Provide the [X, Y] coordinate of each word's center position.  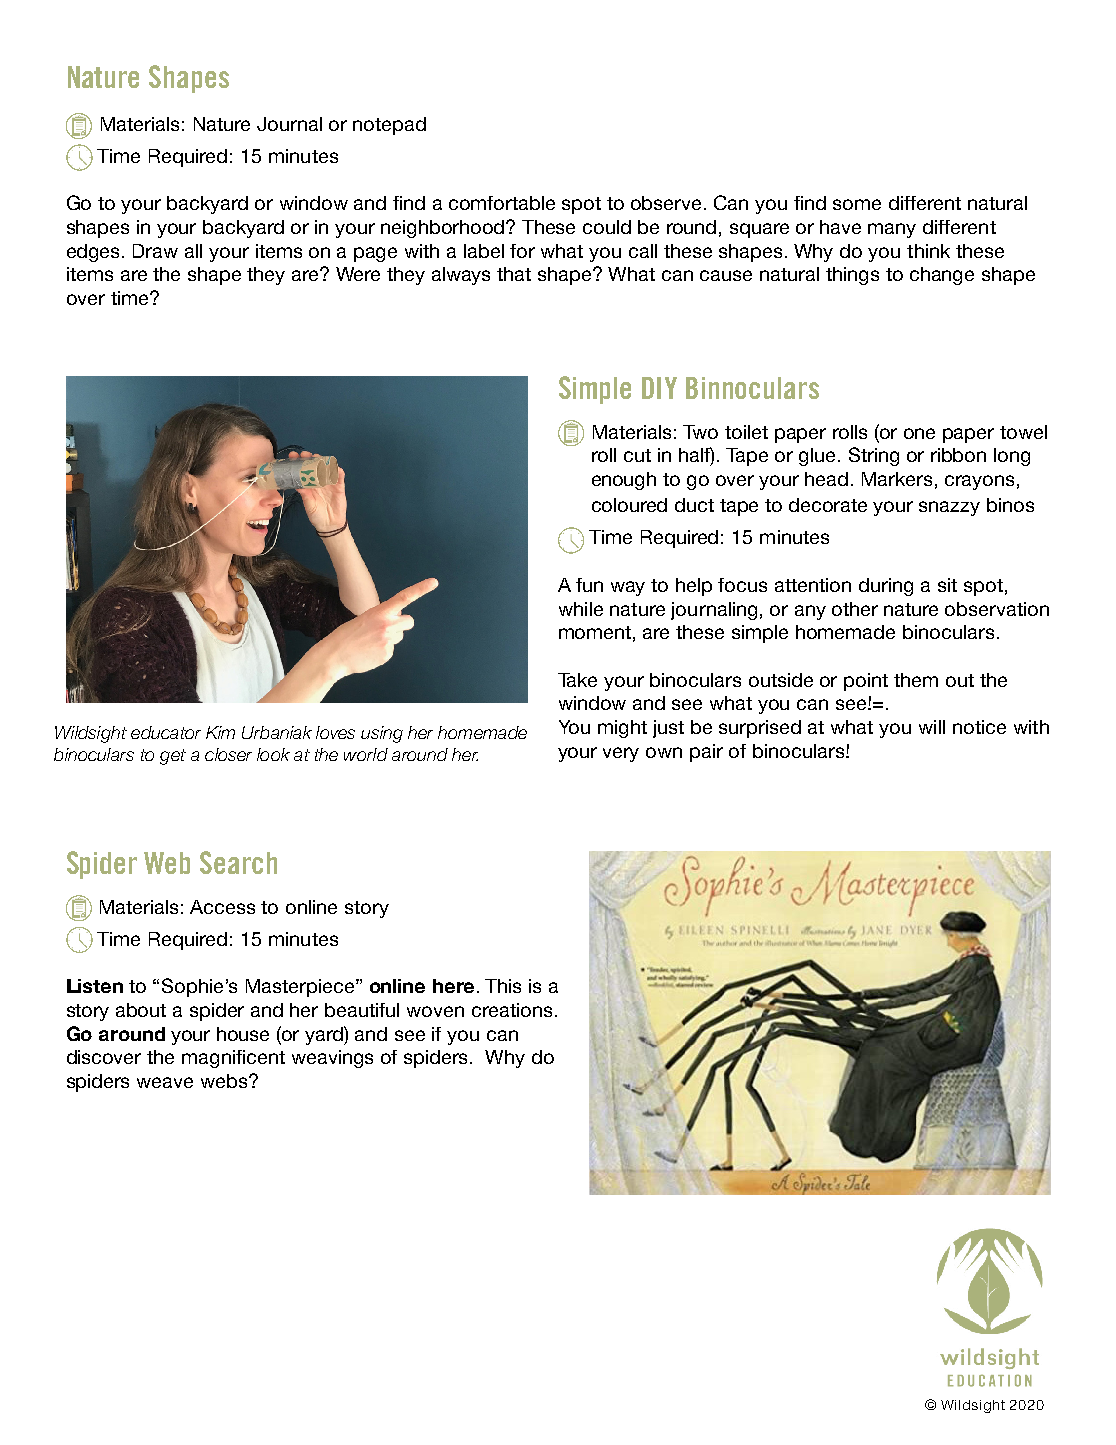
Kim [220, 732]
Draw [155, 251]
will [932, 727]
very [621, 754]
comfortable [502, 203]
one [919, 433]
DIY [659, 388]
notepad [389, 126]
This [503, 986]
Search [238, 862]
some [857, 204]
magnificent [233, 1059]
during [886, 587]
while [581, 609]
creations [512, 1010]
